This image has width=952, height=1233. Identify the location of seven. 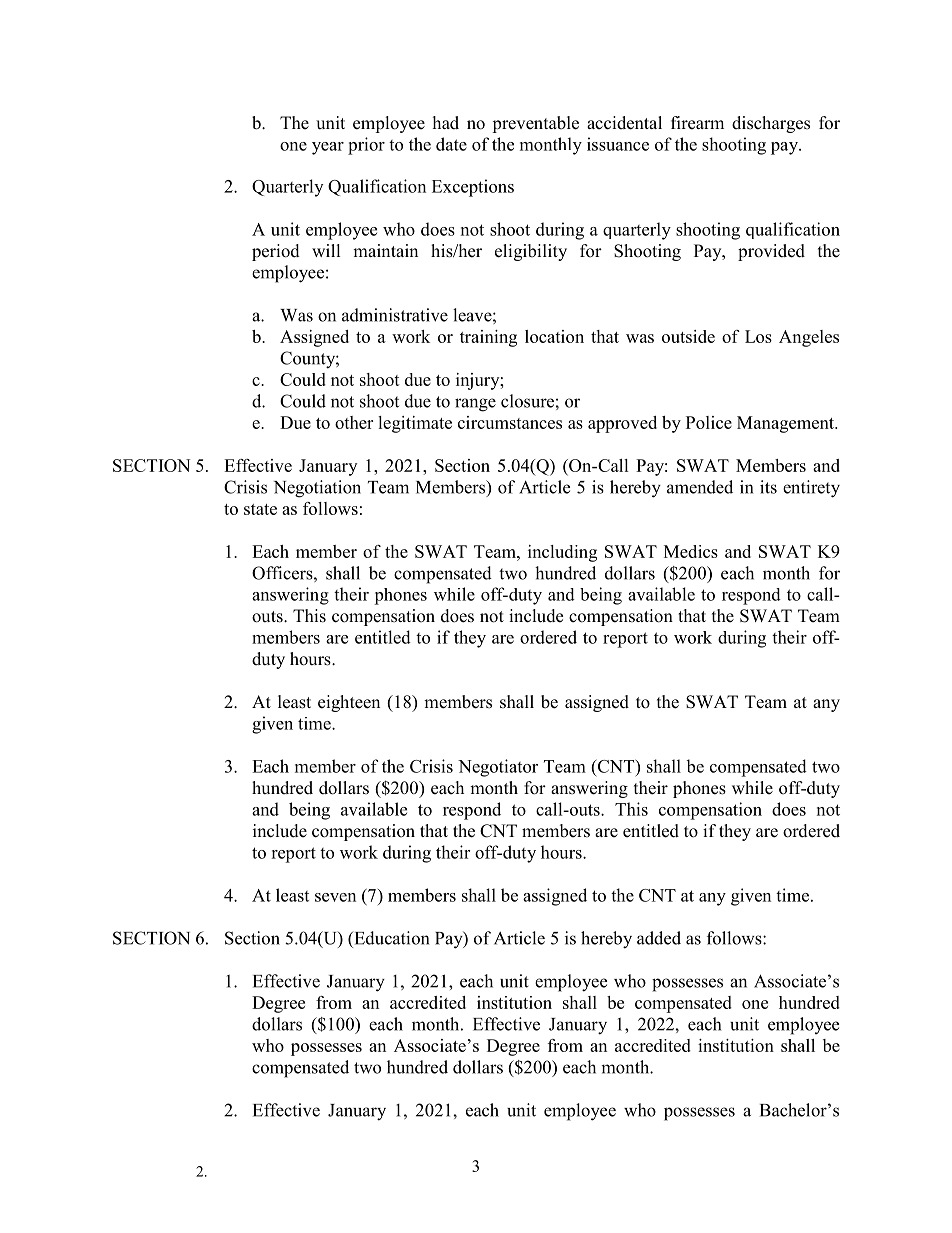
(335, 897).
